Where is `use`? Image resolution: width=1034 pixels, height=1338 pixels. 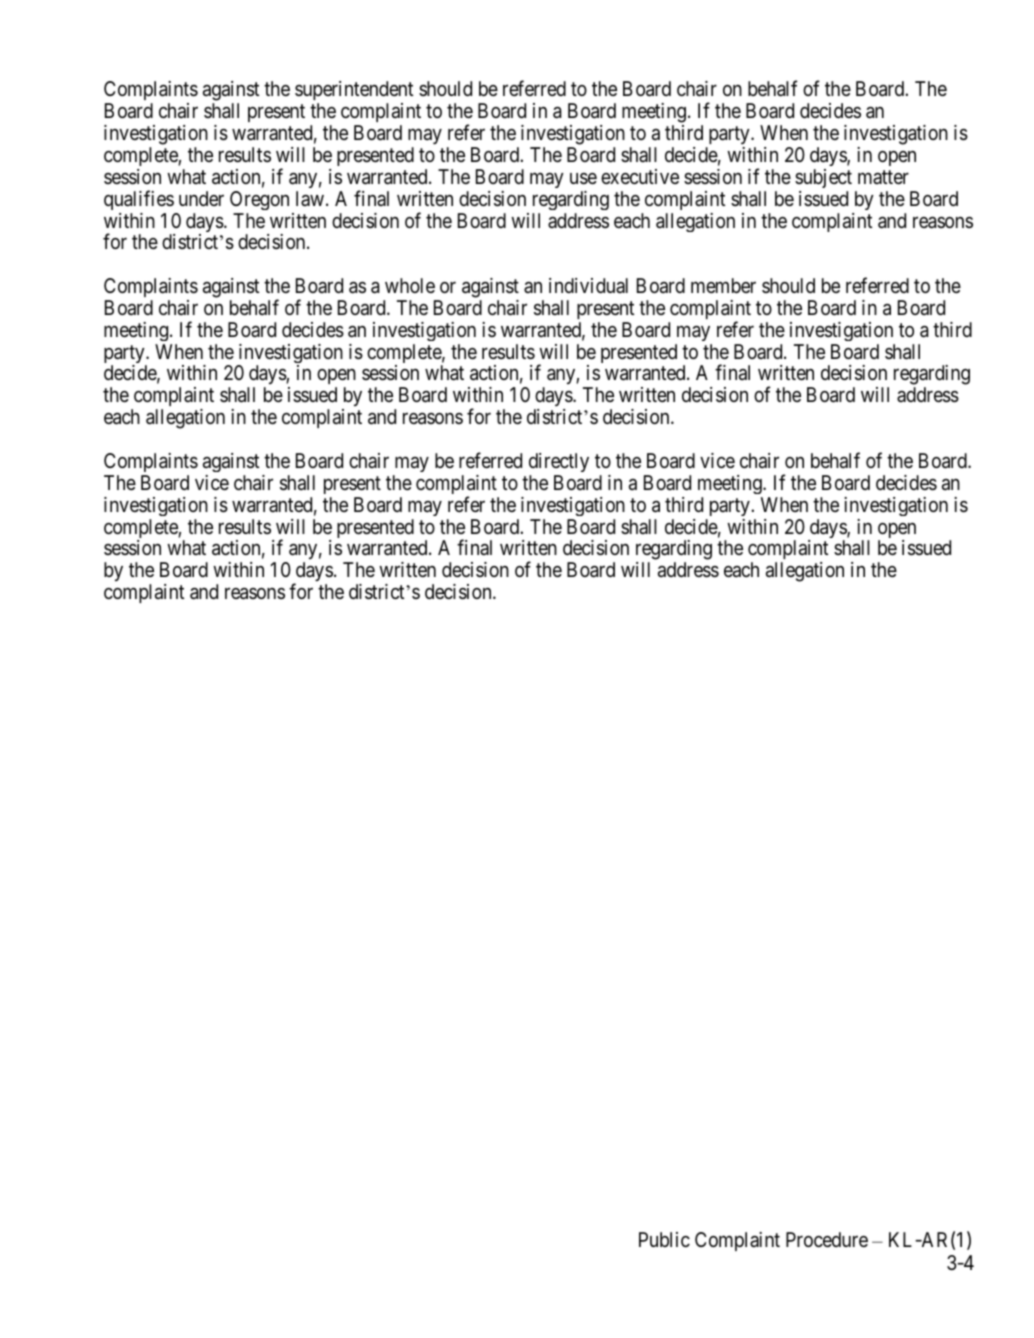
use is located at coordinates (583, 179).
